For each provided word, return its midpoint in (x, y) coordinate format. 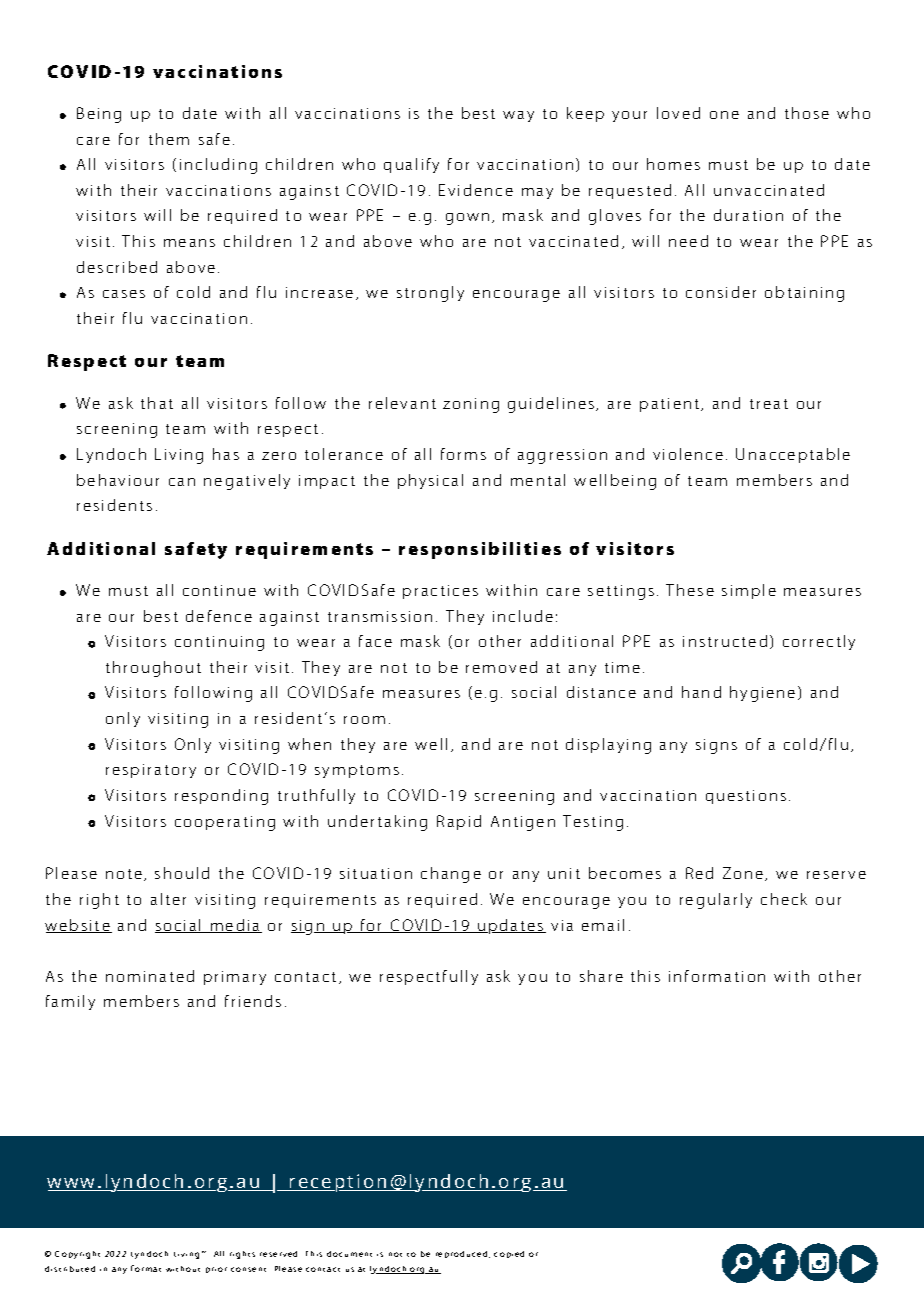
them (169, 139)
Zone (744, 874)
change (451, 875)
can (182, 482)
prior (216, 1270)
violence (688, 454)
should (182, 873)
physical (430, 481)
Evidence (476, 190)
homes (673, 164)
